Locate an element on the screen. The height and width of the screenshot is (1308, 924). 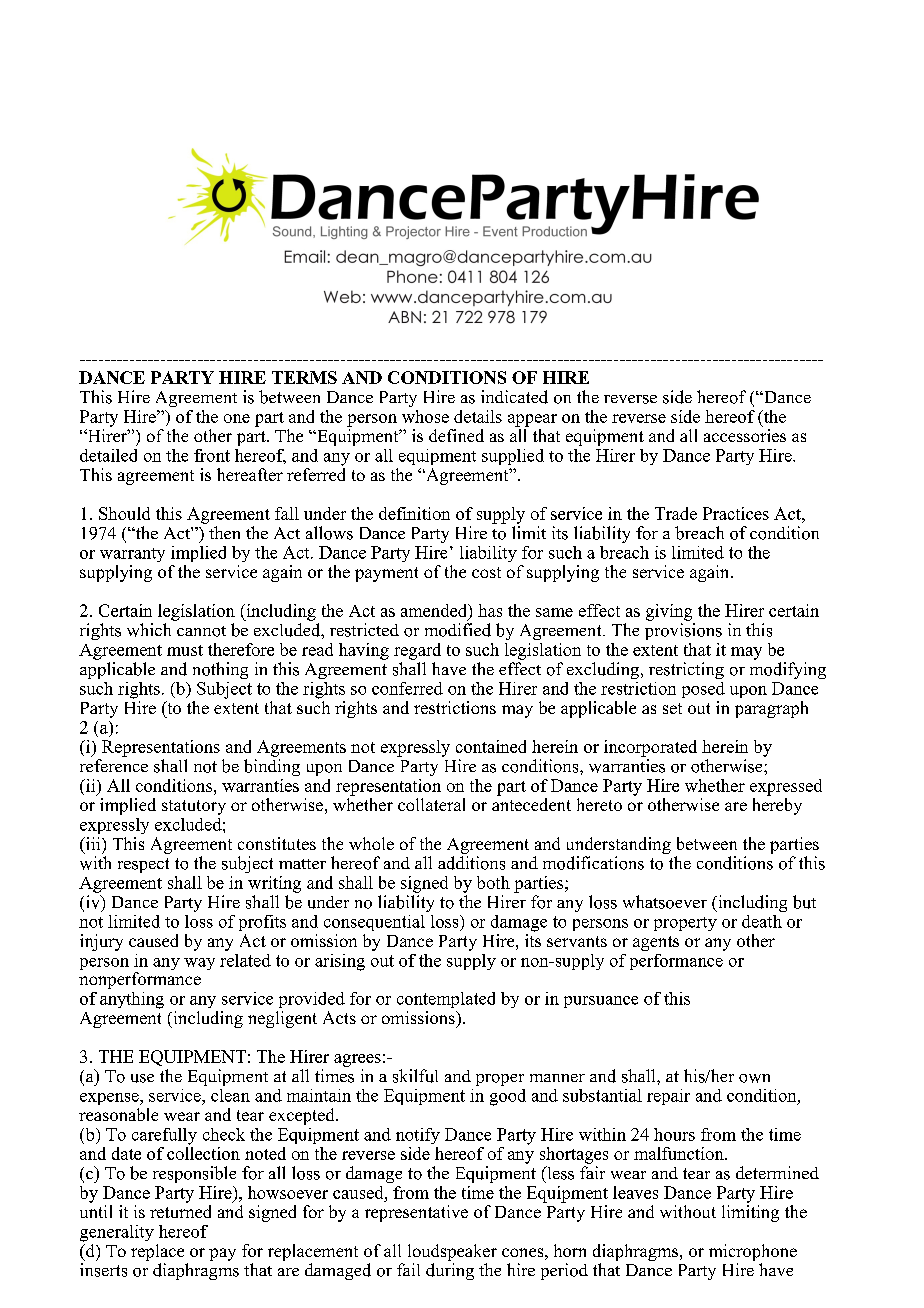
statutory is located at coordinates (194, 807).
